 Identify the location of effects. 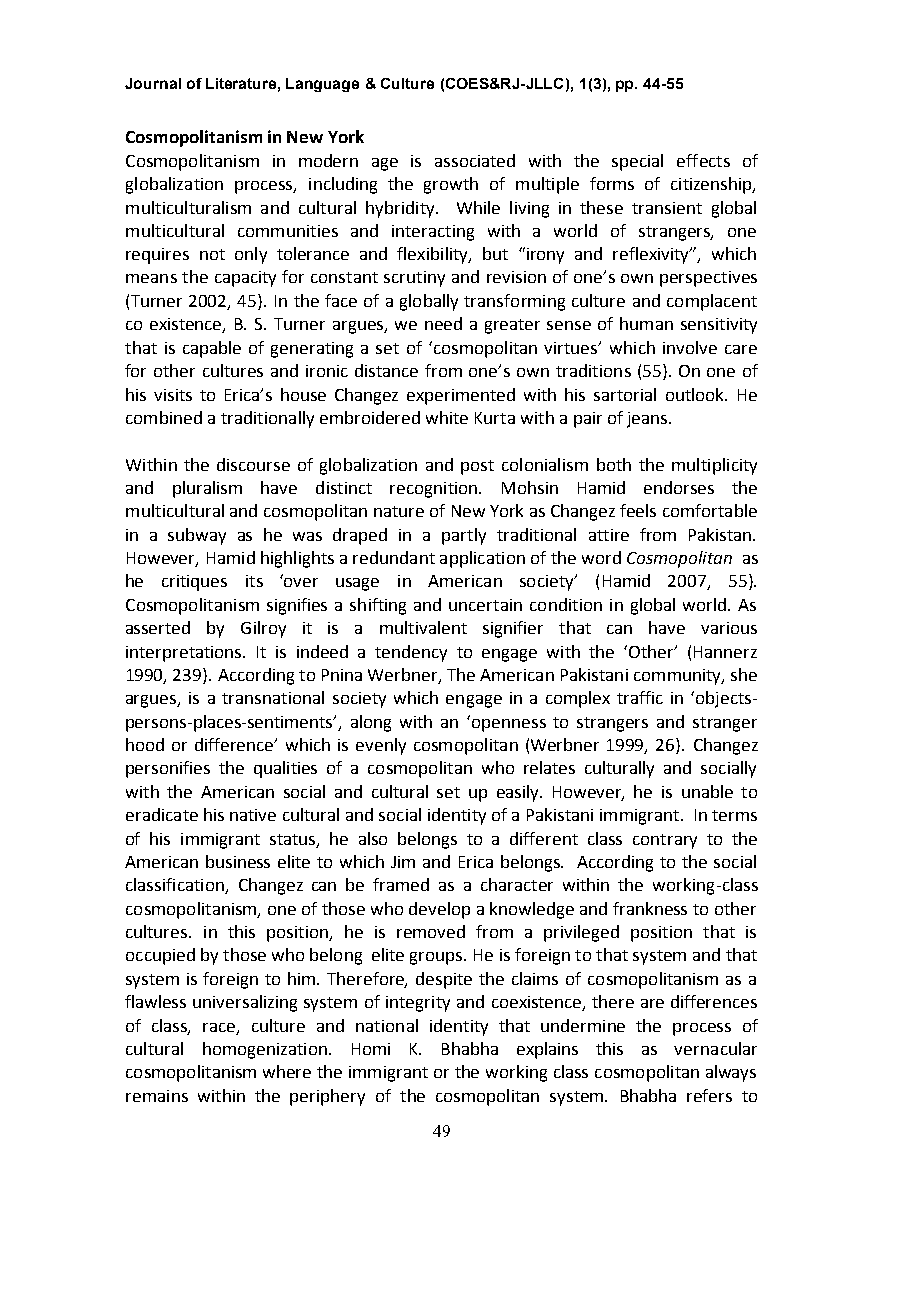
(703, 160).
